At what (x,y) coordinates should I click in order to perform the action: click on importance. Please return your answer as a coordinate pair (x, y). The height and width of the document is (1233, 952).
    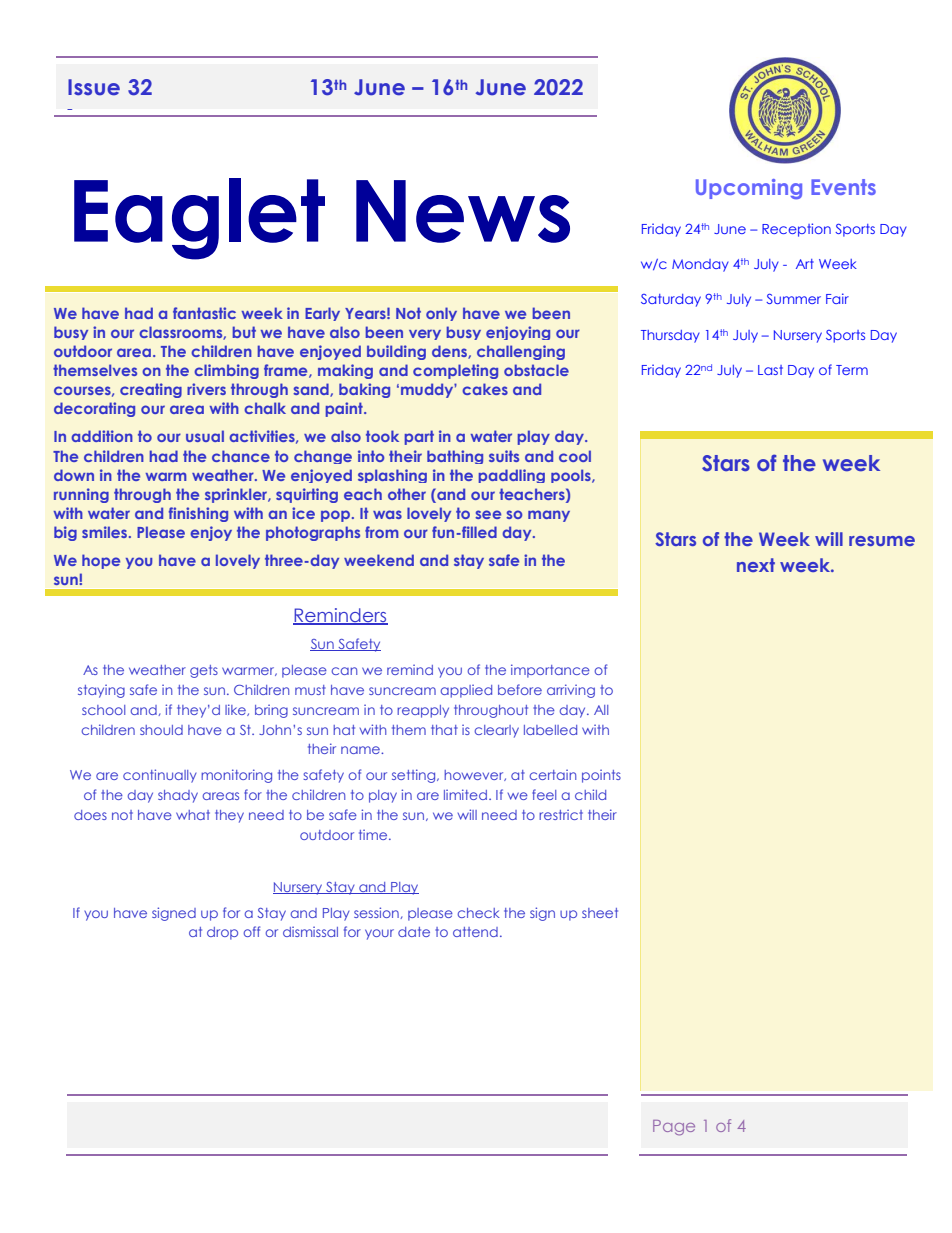
    Looking at the image, I should click on (550, 671).
